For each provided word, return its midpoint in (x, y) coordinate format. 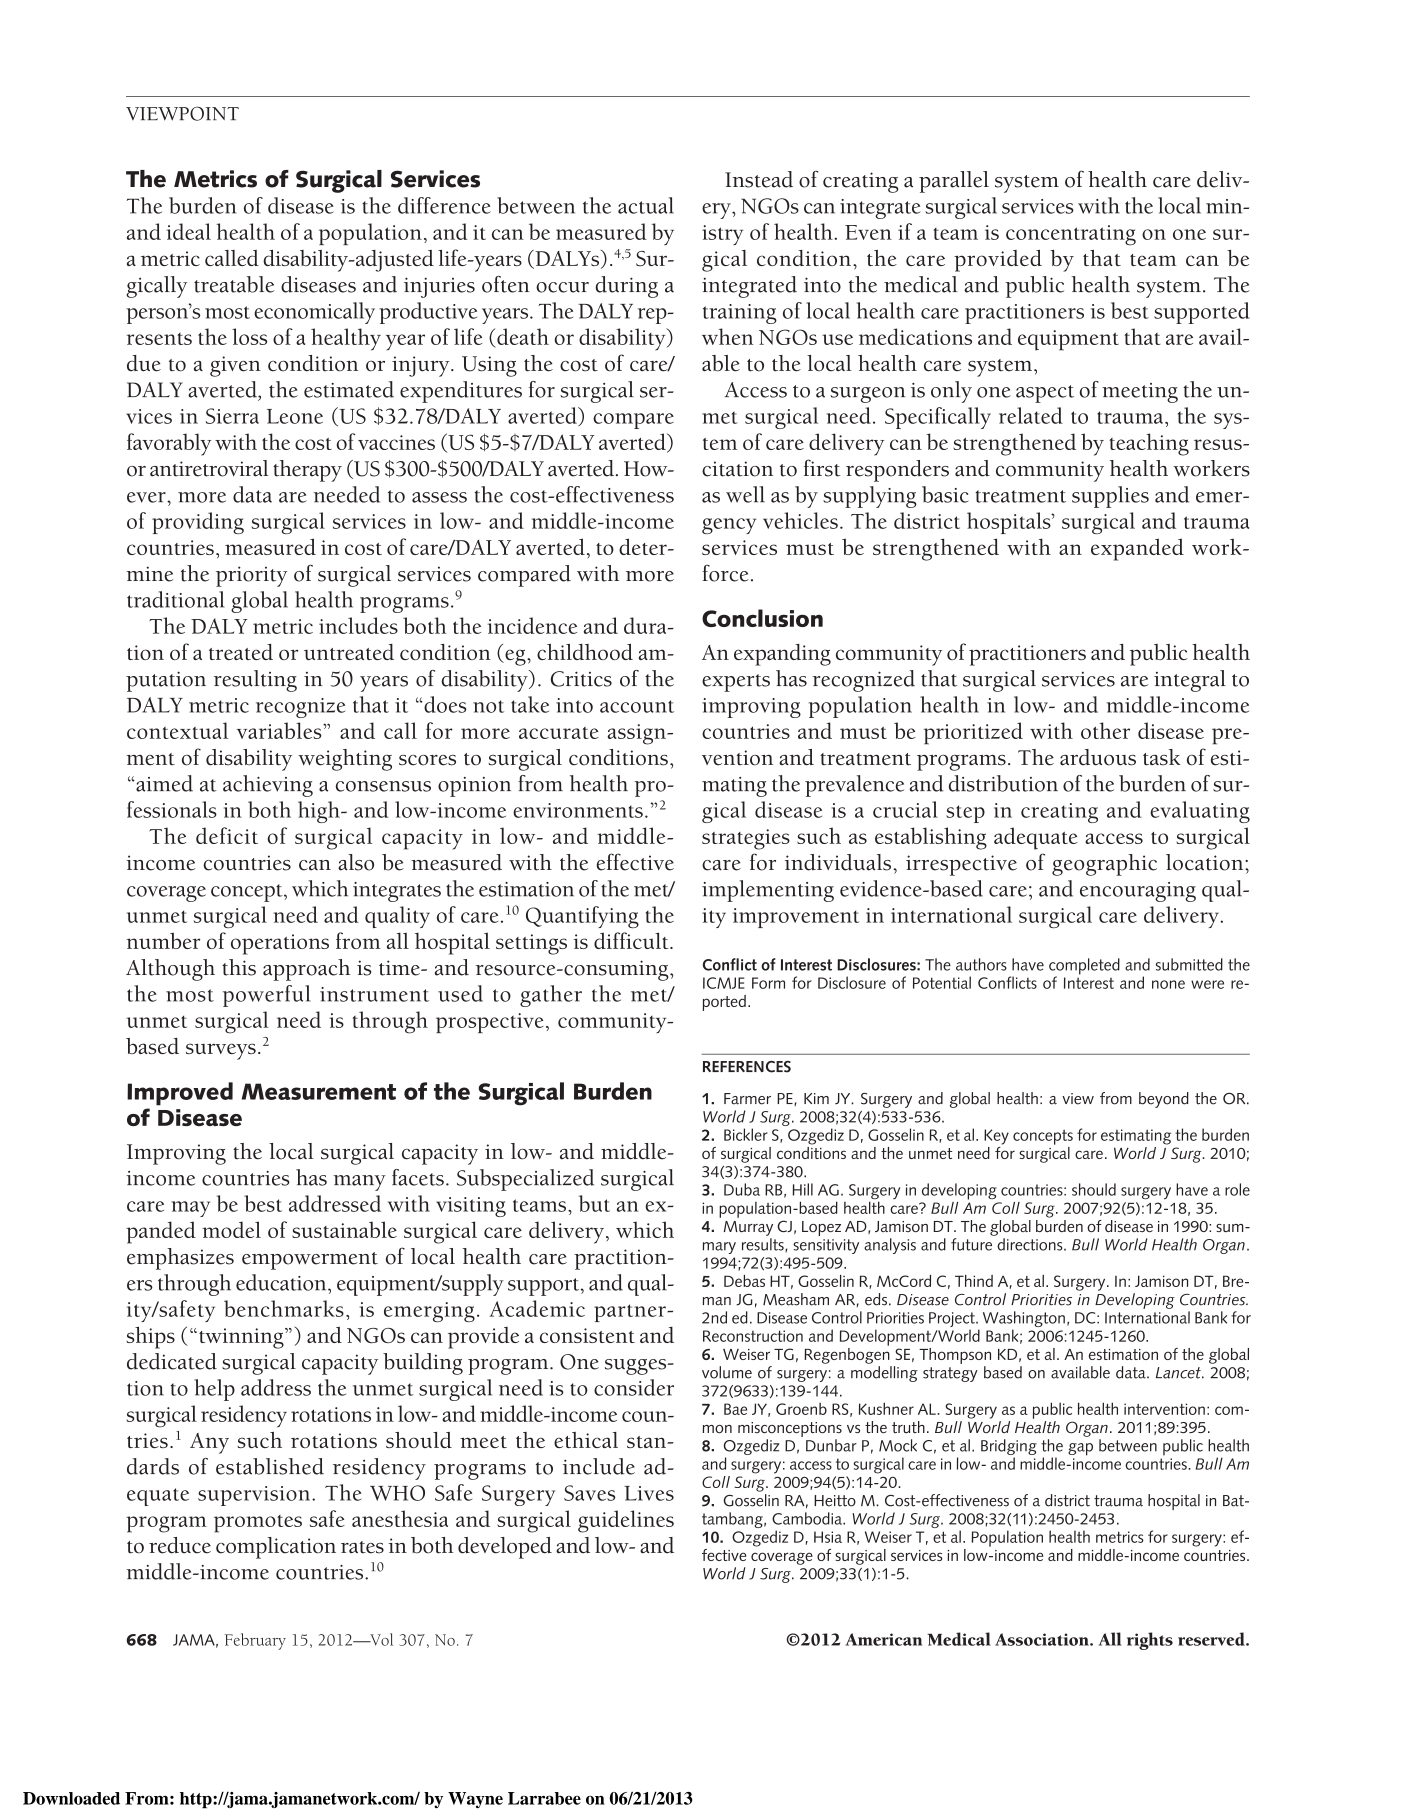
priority (251, 576)
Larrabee (544, 1798)
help (214, 1390)
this (239, 967)
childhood (585, 652)
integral (1190, 681)
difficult (632, 940)
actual (646, 205)
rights (1150, 1641)
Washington (1024, 1320)
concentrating (1071, 235)
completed (1084, 967)
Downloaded (71, 1798)
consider (634, 1387)
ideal (188, 231)
